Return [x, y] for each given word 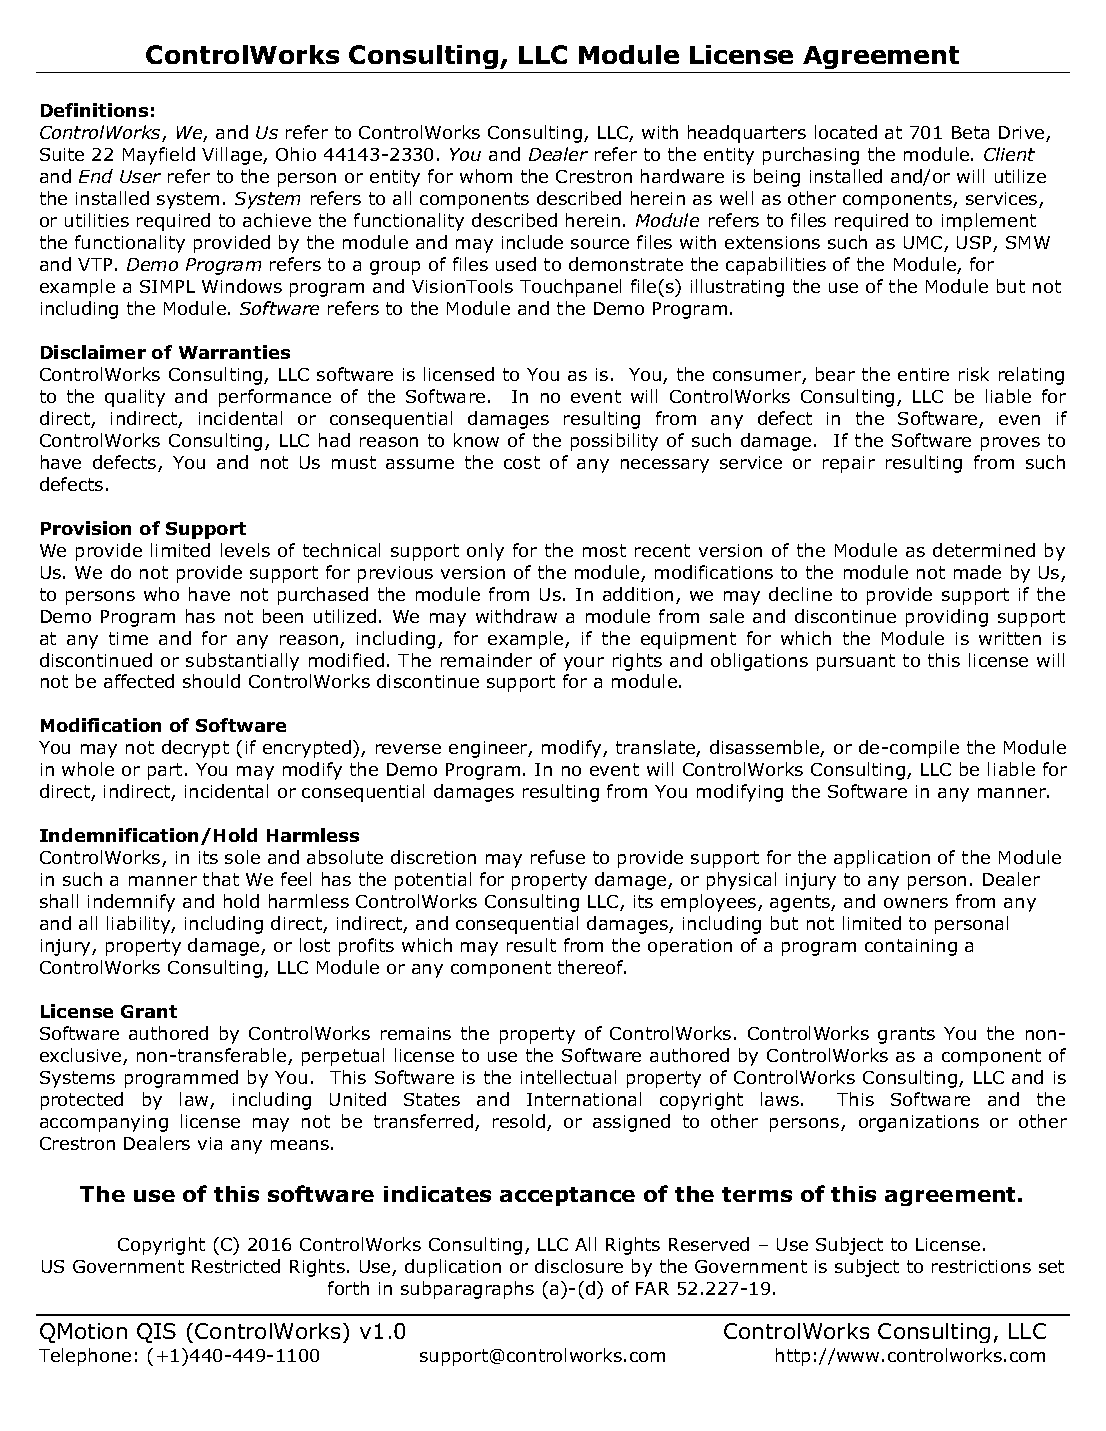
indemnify [131, 903]
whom [486, 176]
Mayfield [159, 156]
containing [911, 947]
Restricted [236, 1266]
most [604, 550]
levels [245, 550]
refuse [558, 857]
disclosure [579, 1266]
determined [984, 550]
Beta [970, 132]
